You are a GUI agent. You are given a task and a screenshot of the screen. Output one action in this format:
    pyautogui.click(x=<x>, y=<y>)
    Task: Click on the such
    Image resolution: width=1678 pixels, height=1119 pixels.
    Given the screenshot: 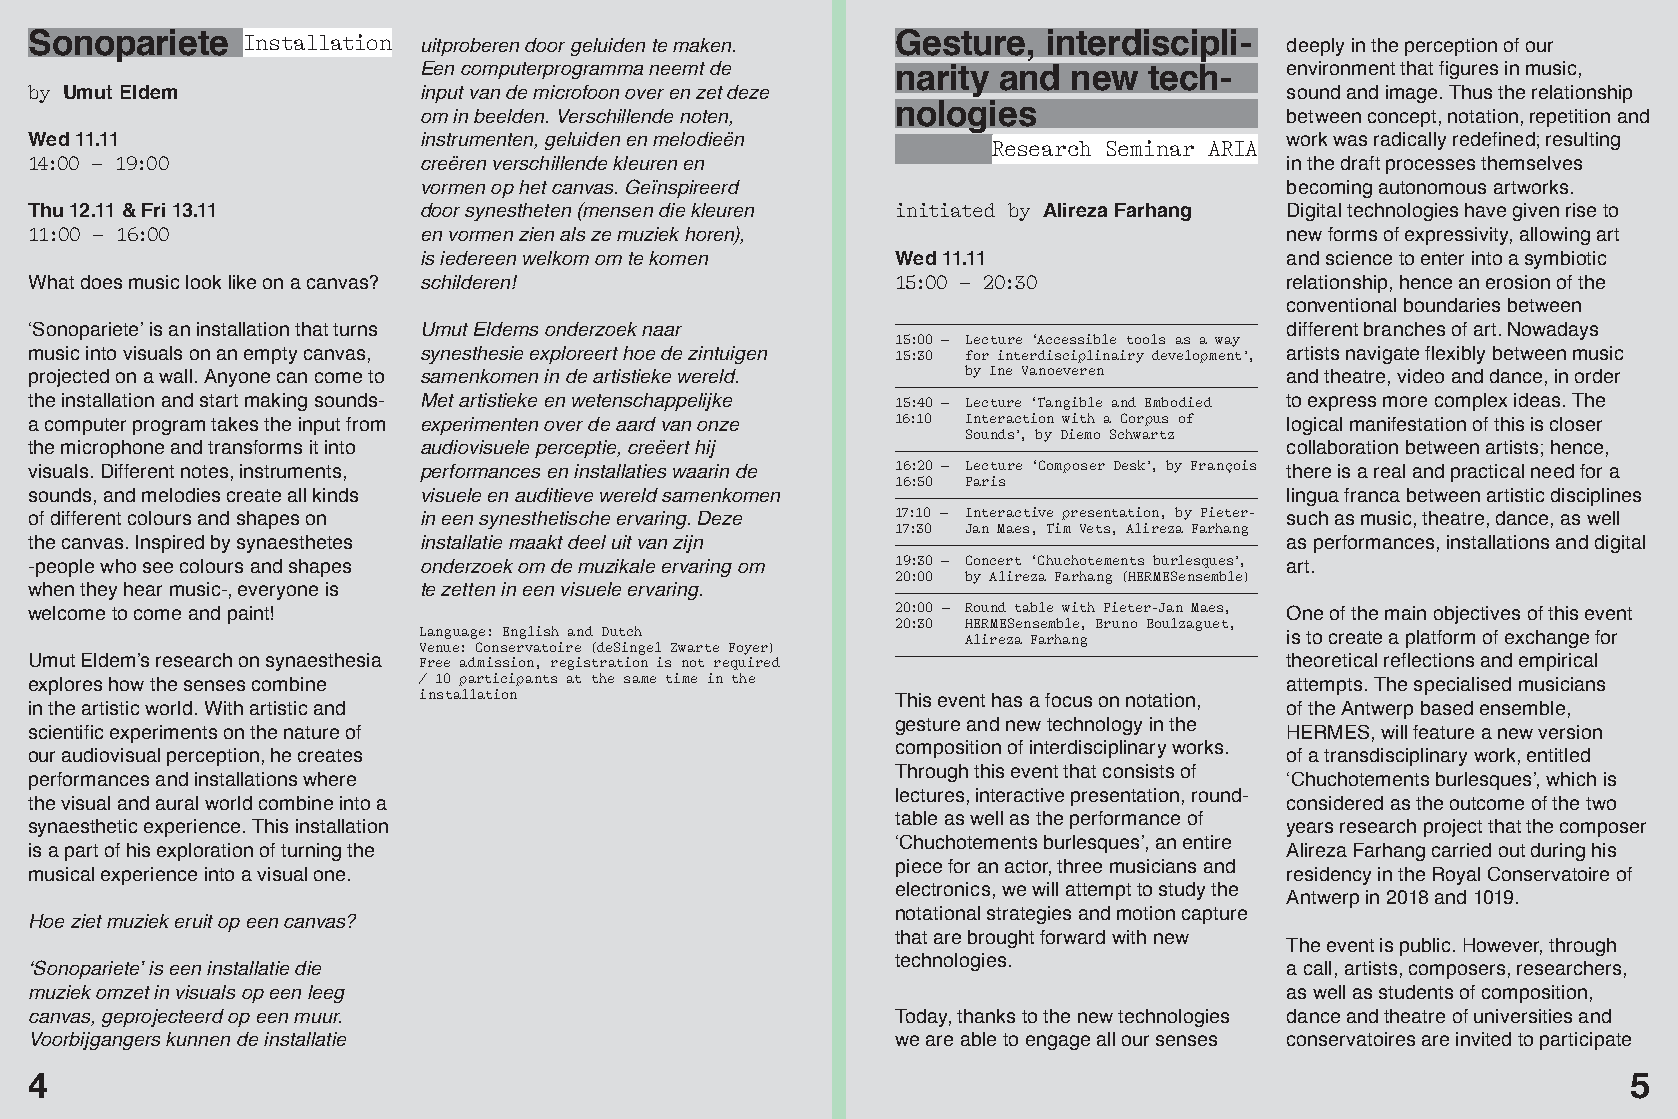 What is the action you would take?
    pyautogui.click(x=1307, y=518)
